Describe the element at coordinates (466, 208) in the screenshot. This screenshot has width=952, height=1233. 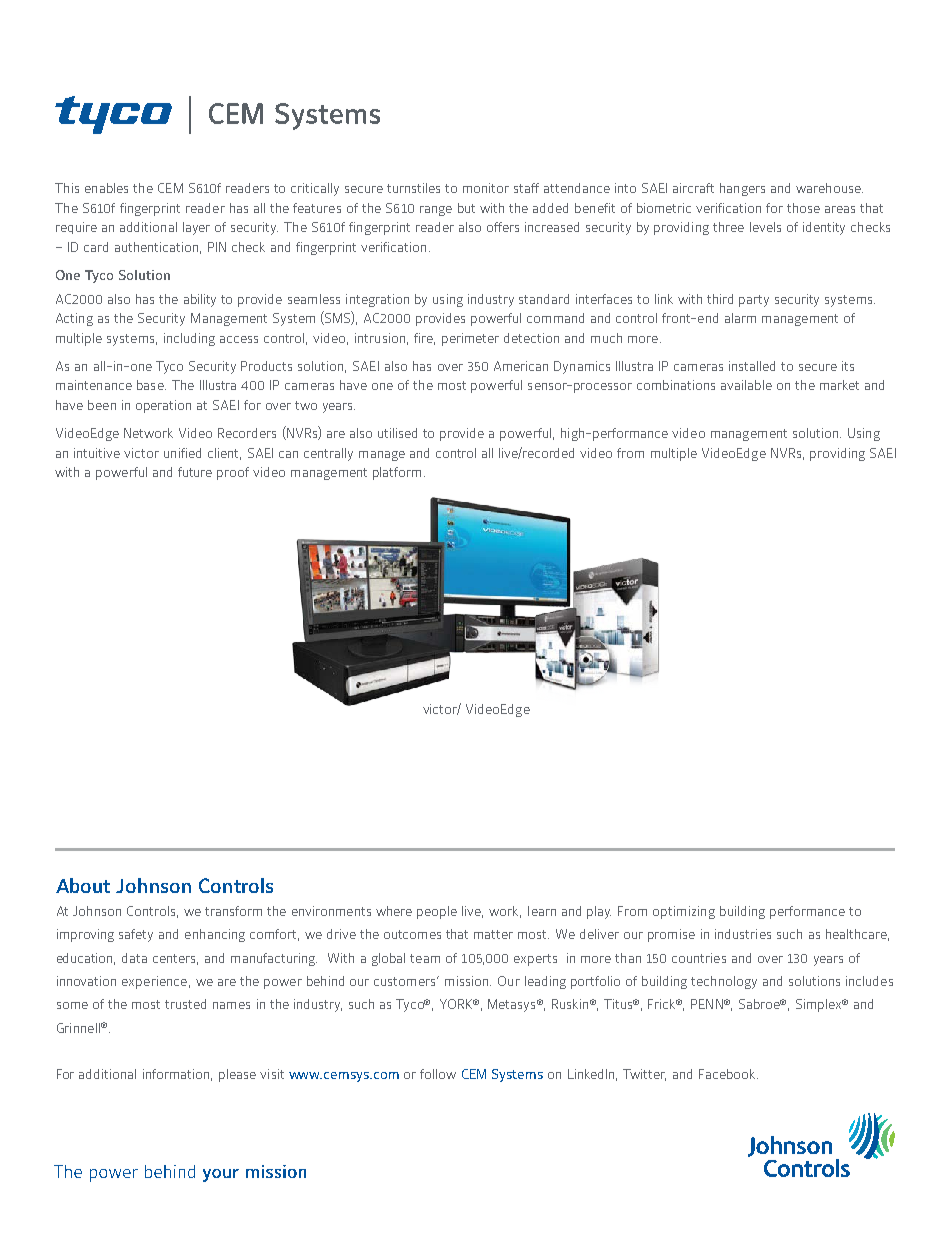
I see `but` at that location.
